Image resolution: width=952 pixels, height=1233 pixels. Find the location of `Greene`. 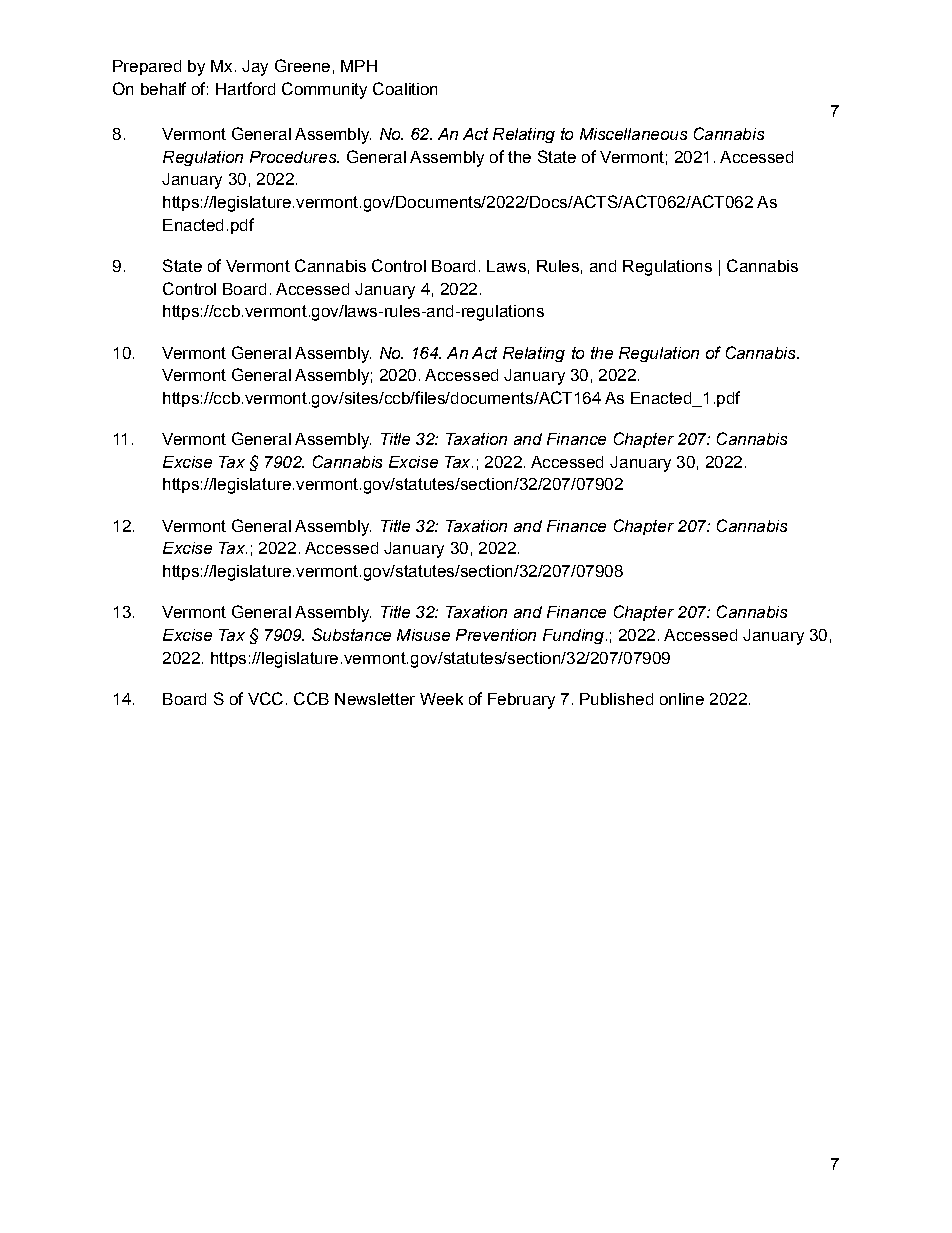

Greene is located at coordinates (302, 65).
